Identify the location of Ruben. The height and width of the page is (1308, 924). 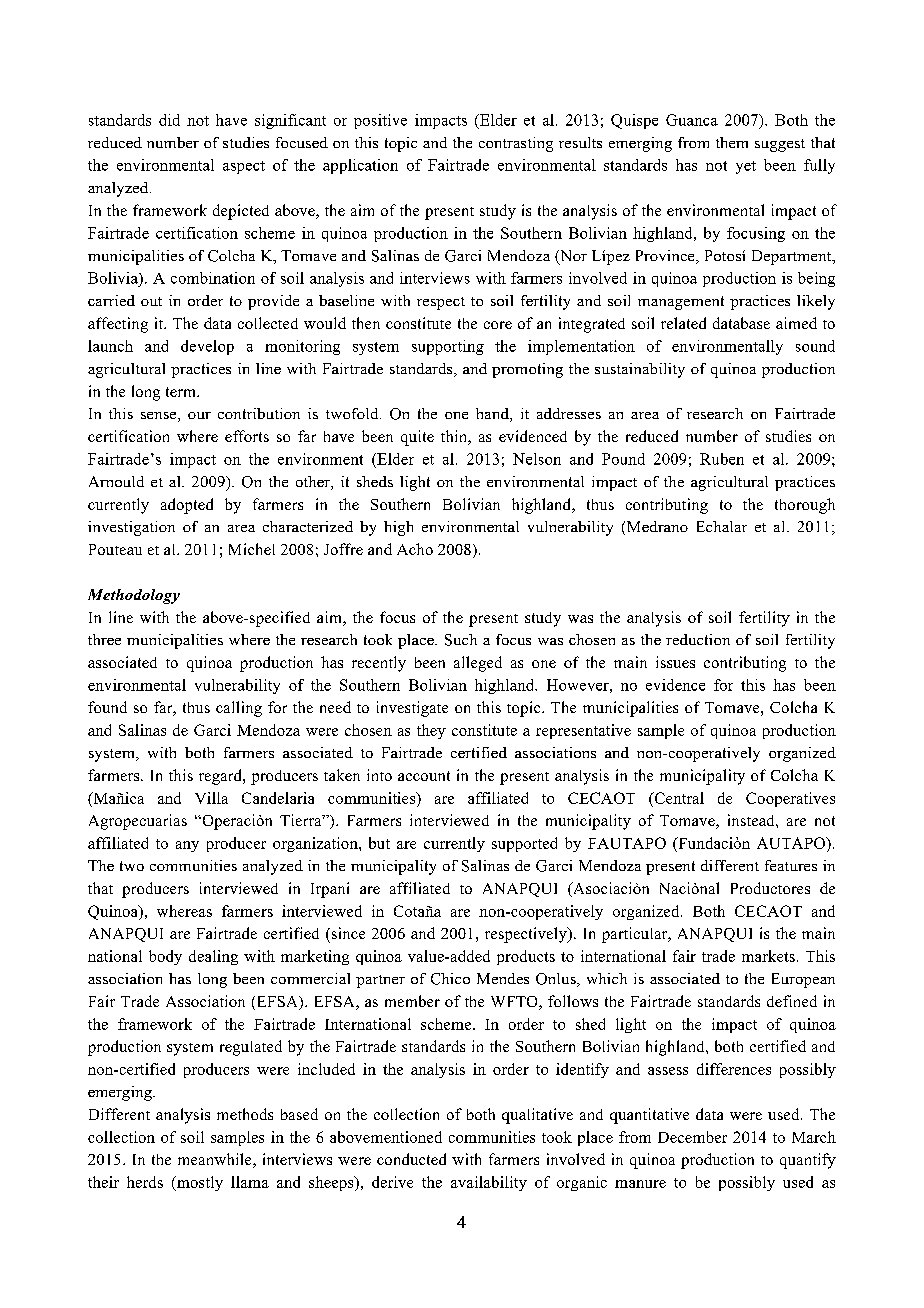
(722, 459).
